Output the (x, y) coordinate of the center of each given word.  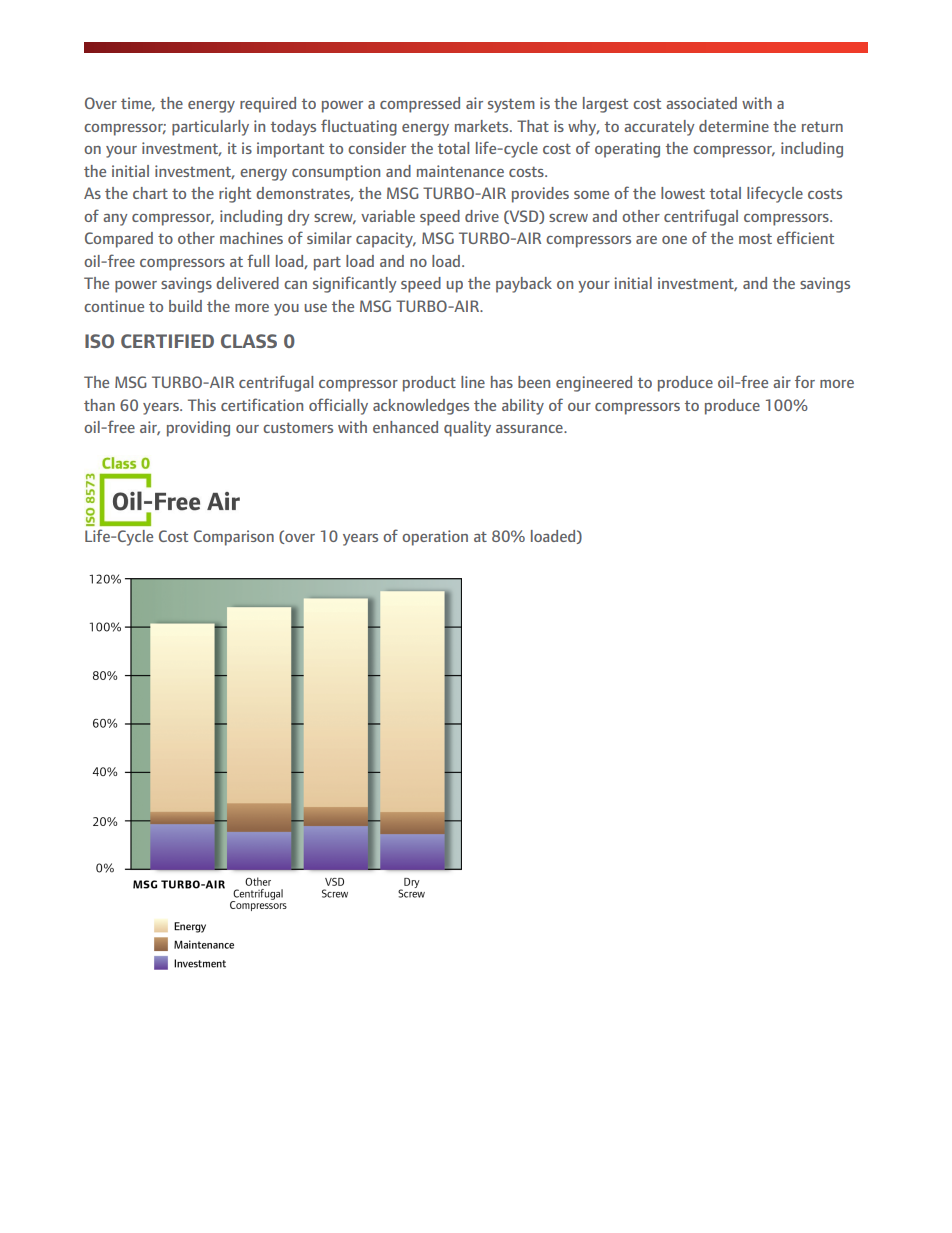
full (258, 260)
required (268, 105)
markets (483, 126)
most (755, 238)
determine (734, 126)
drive (482, 216)
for (805, 381)
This (202, 405)
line (473, 382)
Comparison (234, 538)
